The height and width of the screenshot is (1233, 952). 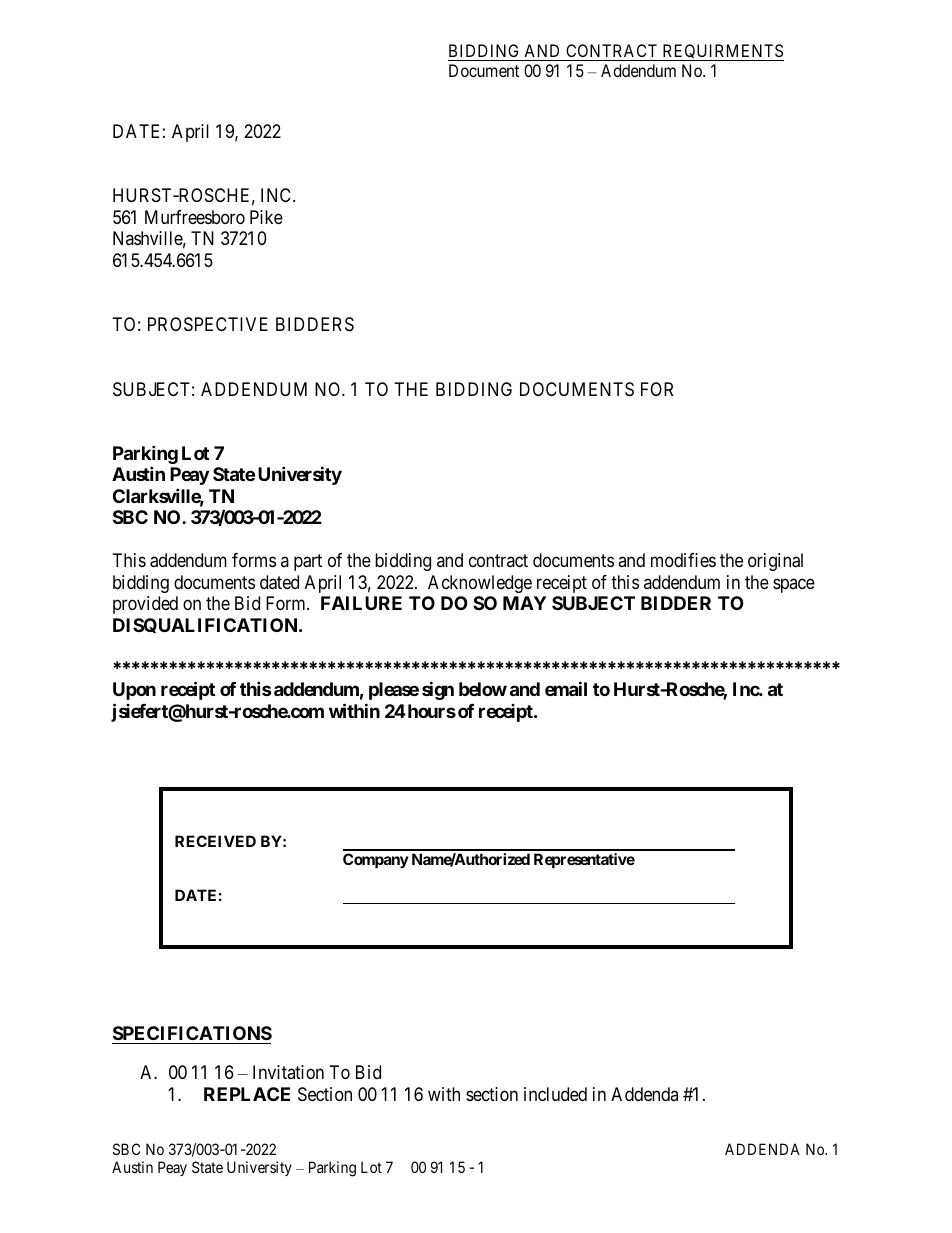 I want to click on Acknowledge, so click(x=480, y=584).
